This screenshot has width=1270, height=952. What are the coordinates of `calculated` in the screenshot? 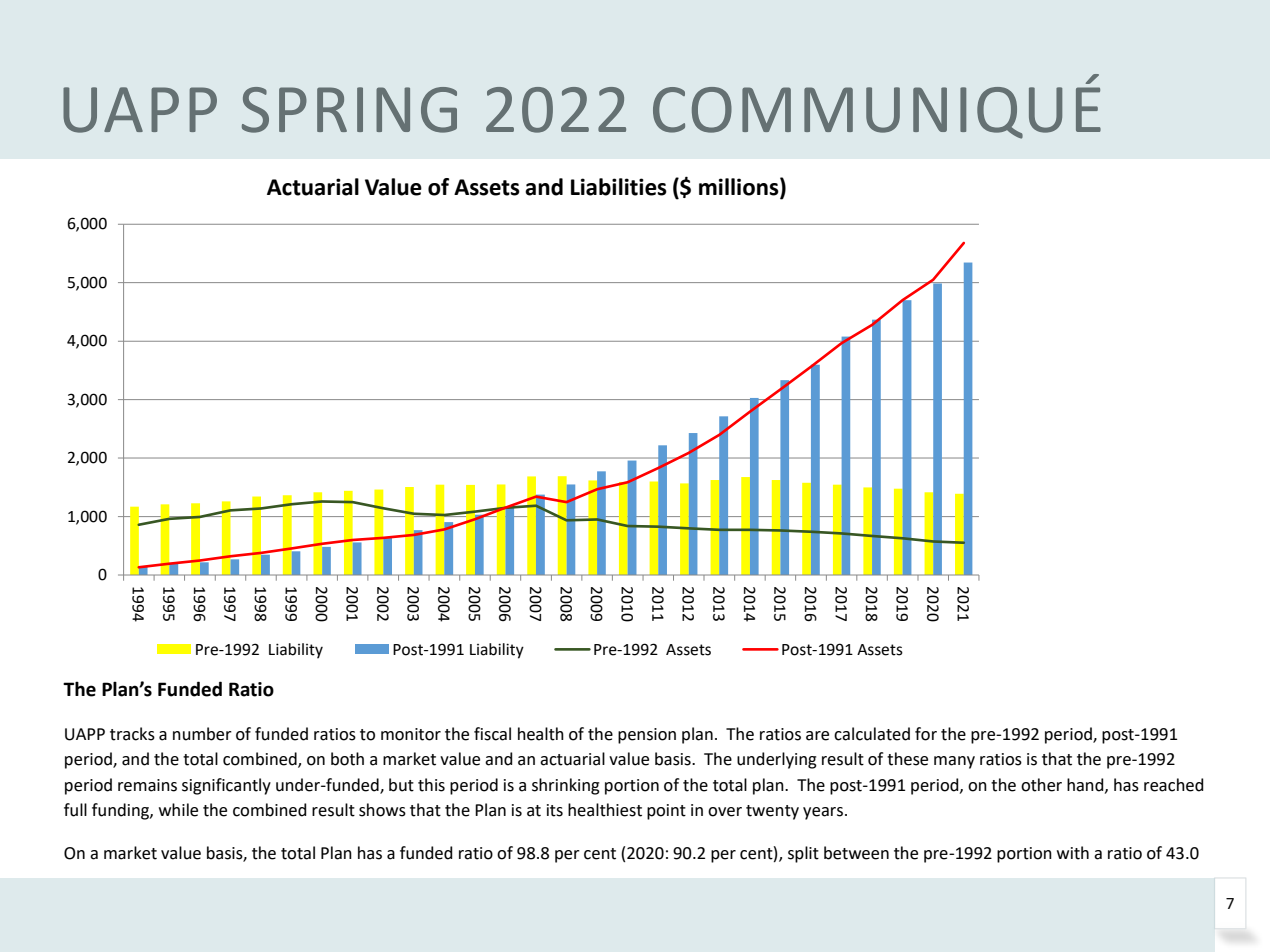 It's located at (872, 734).
